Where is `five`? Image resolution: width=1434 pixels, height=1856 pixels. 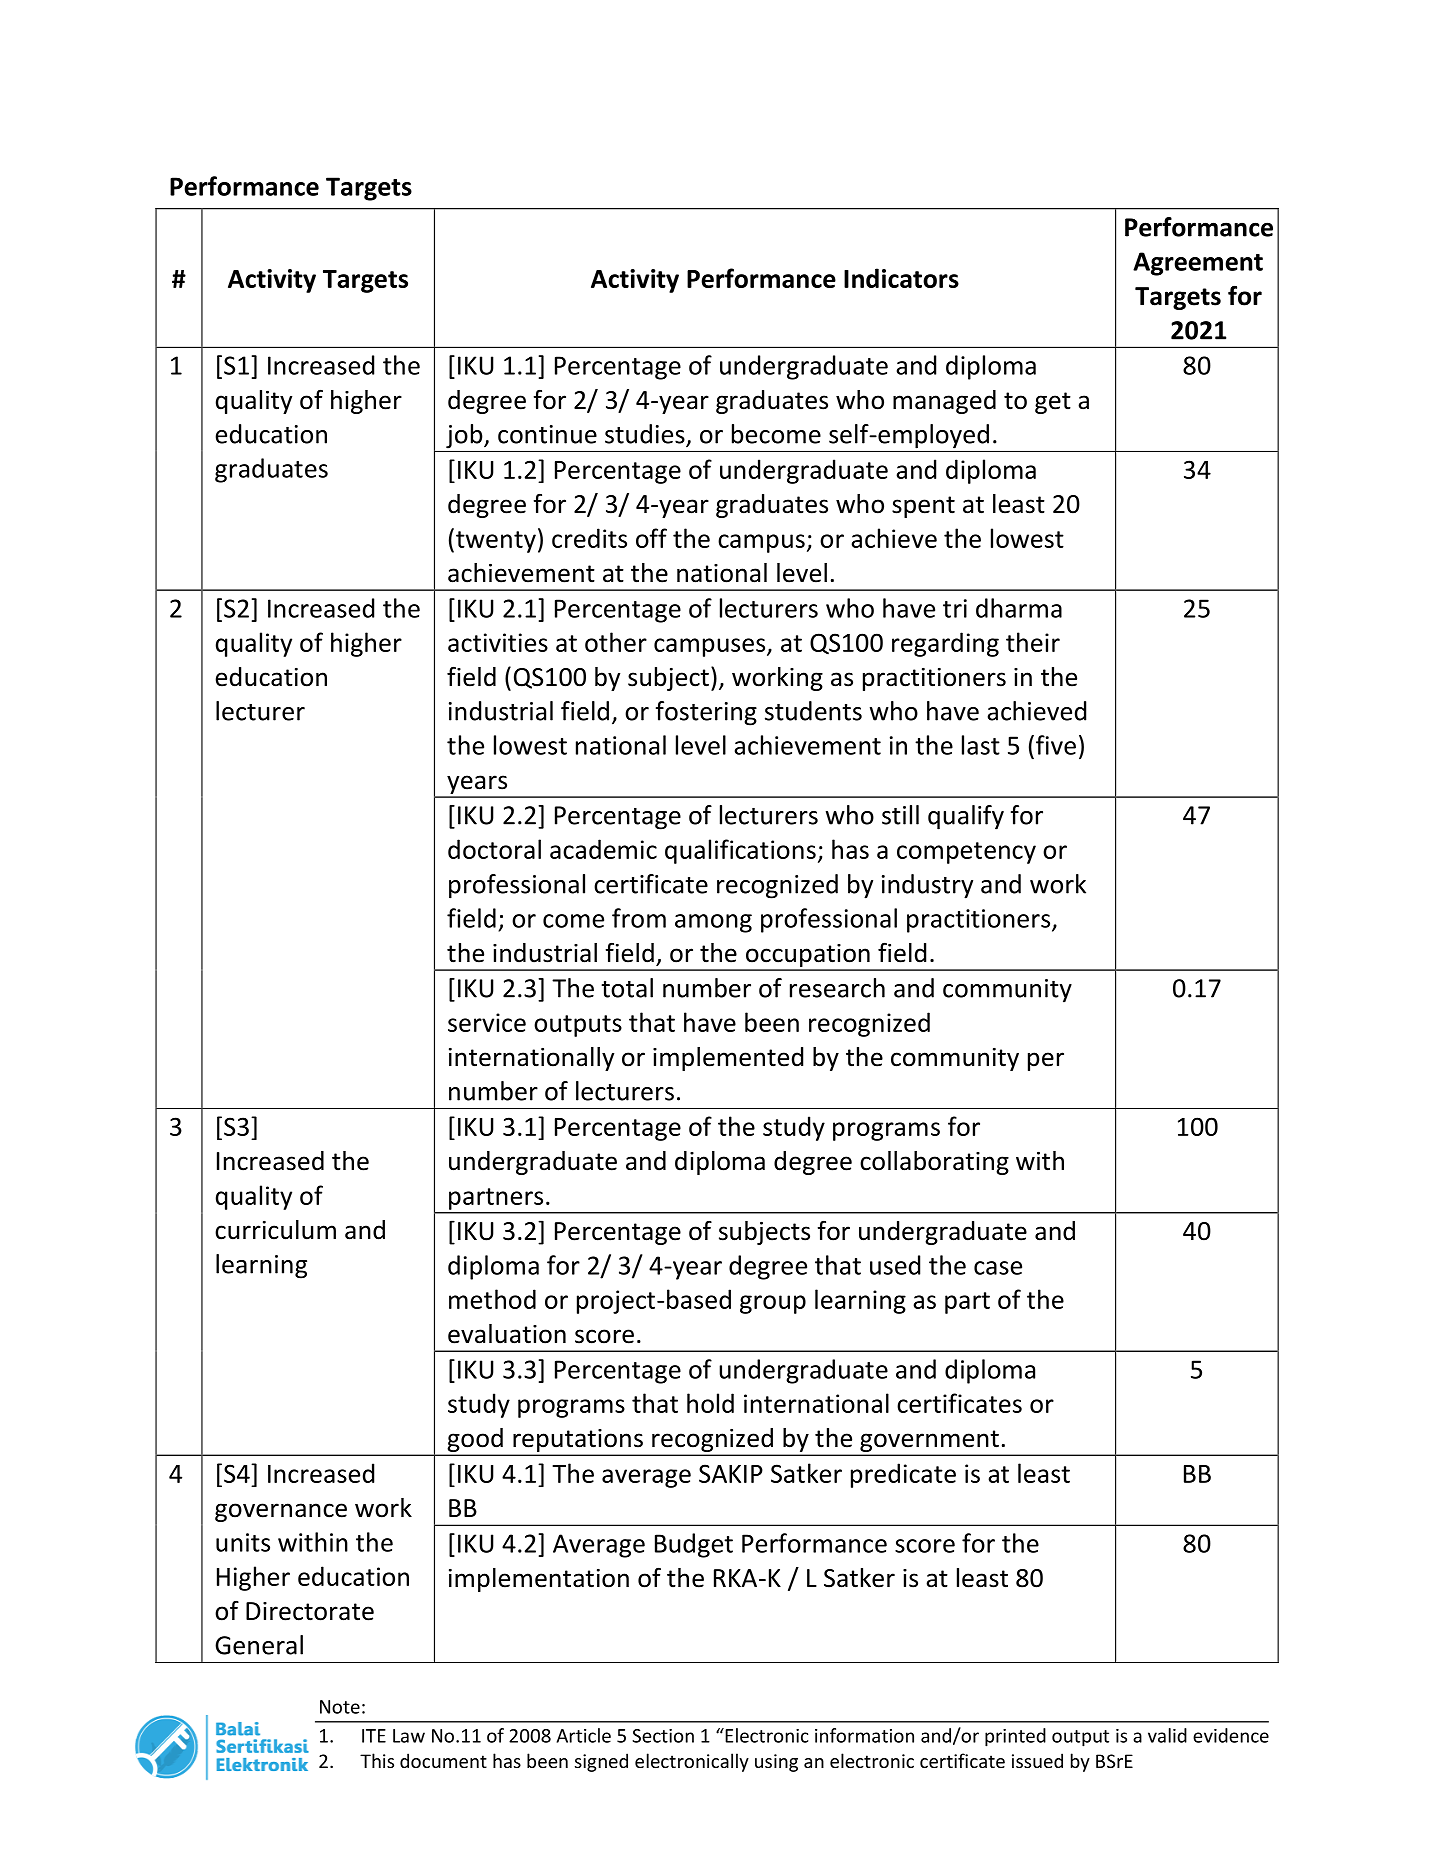
five is located at coordinates (1056, 745).
